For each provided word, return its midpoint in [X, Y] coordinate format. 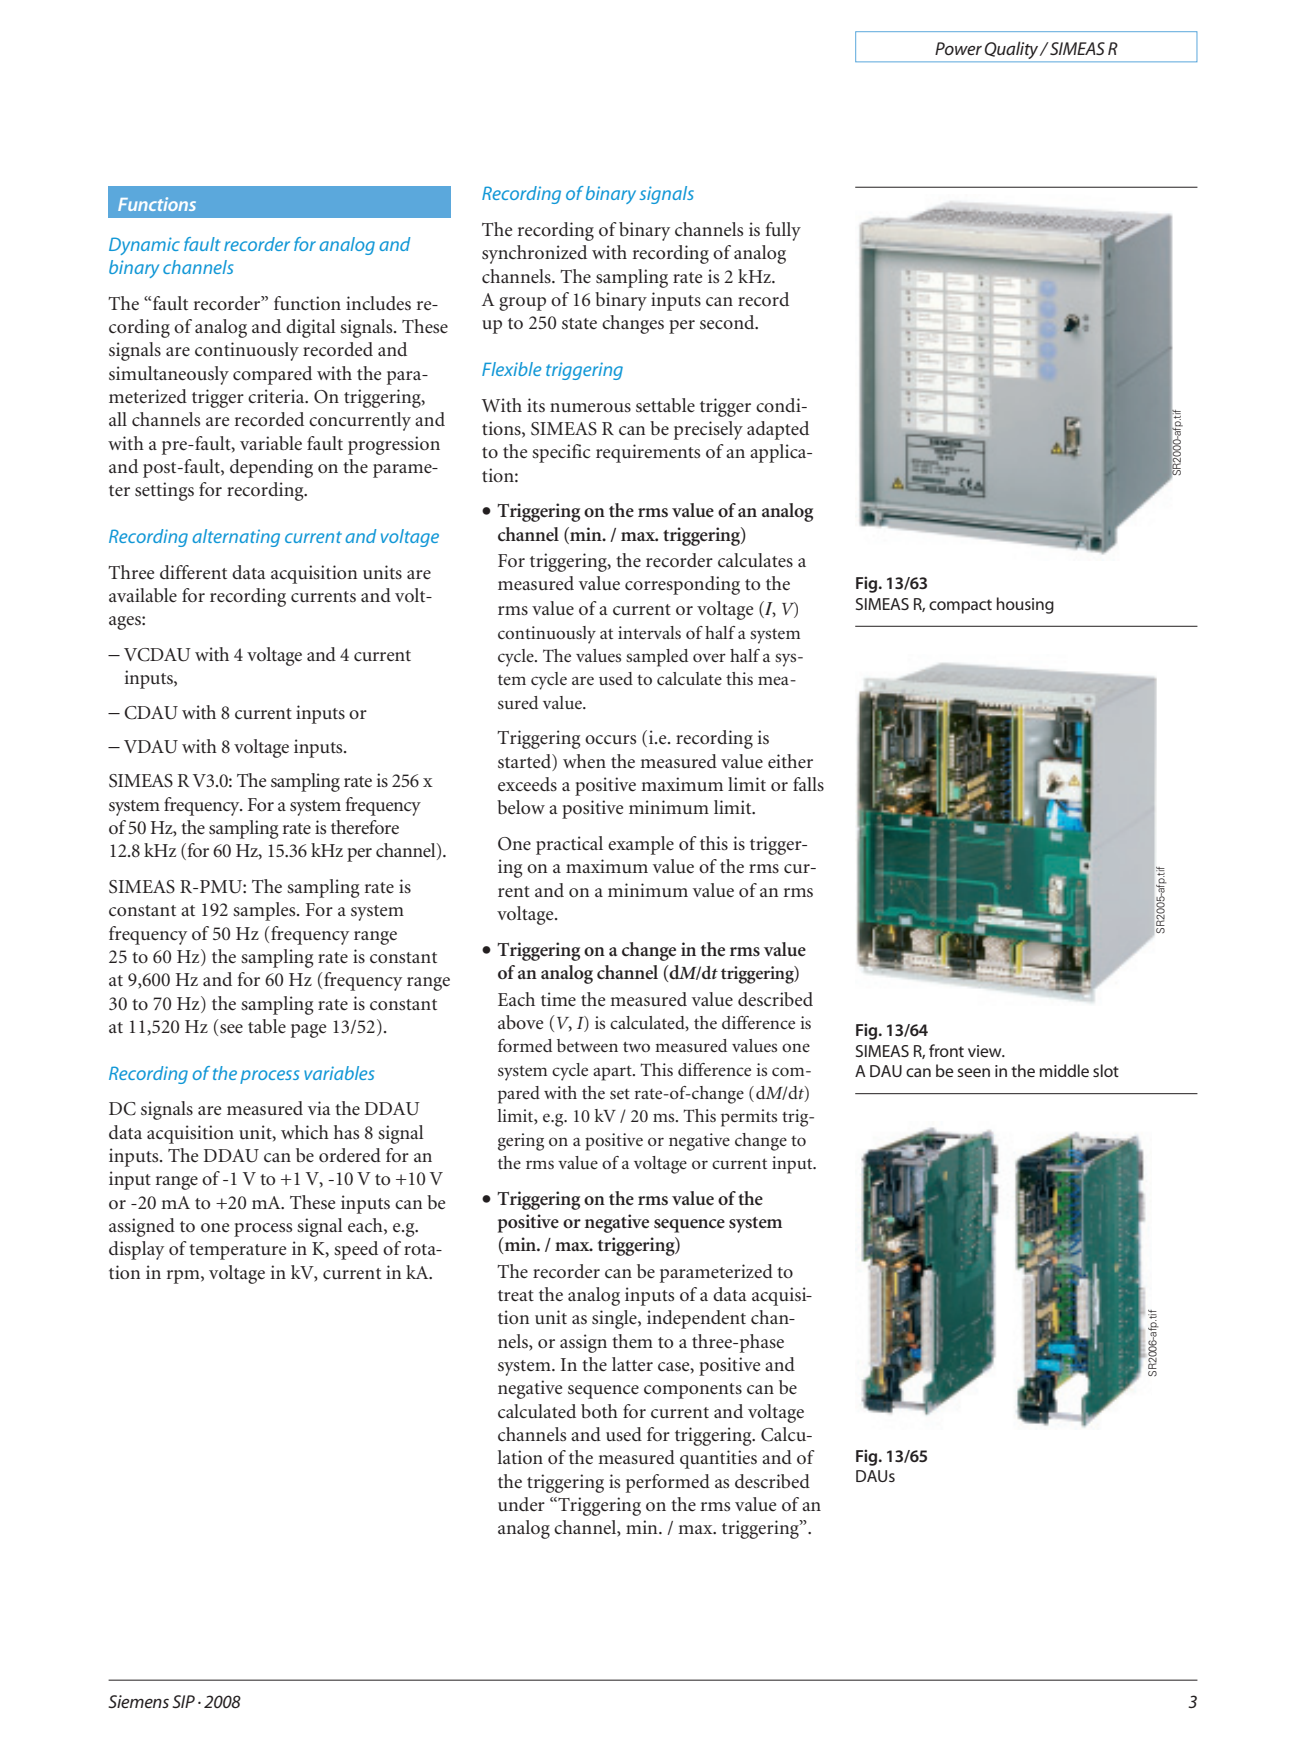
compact [960, 606]
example [641, 845]
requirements [648, 453]
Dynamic [144, 246]
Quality [1013, 50]
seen [973, 1072]
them [632, 1341]
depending [271, 468]
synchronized [534, 254]
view [986, 1051]
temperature [237, 1252]
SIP [183, 1701]
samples [265, 911]
